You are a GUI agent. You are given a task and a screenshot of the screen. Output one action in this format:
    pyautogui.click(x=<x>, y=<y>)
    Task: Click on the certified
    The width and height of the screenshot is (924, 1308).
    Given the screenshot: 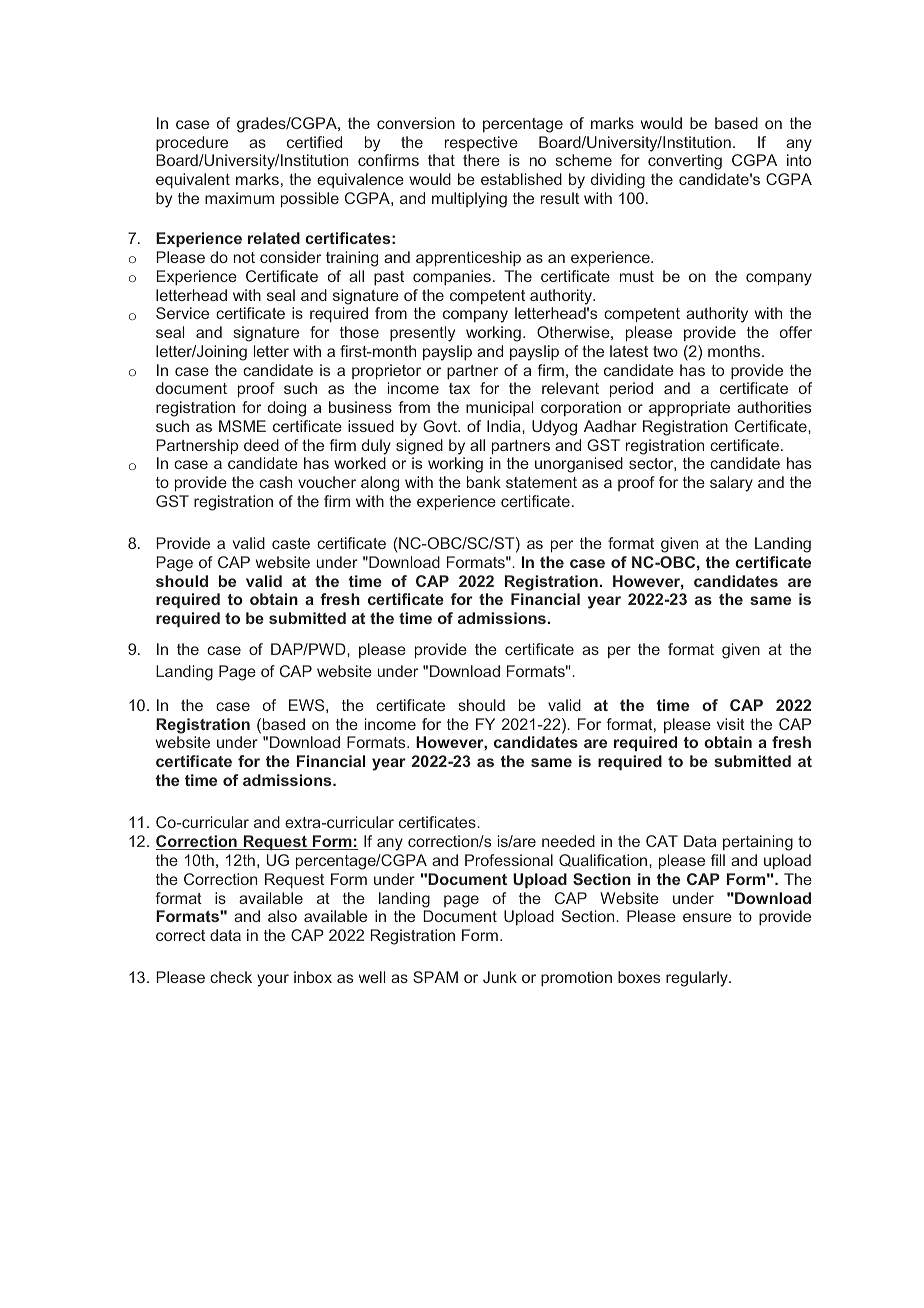 What is the action you would take?
    pyautogui.click(x=314, y=142)
